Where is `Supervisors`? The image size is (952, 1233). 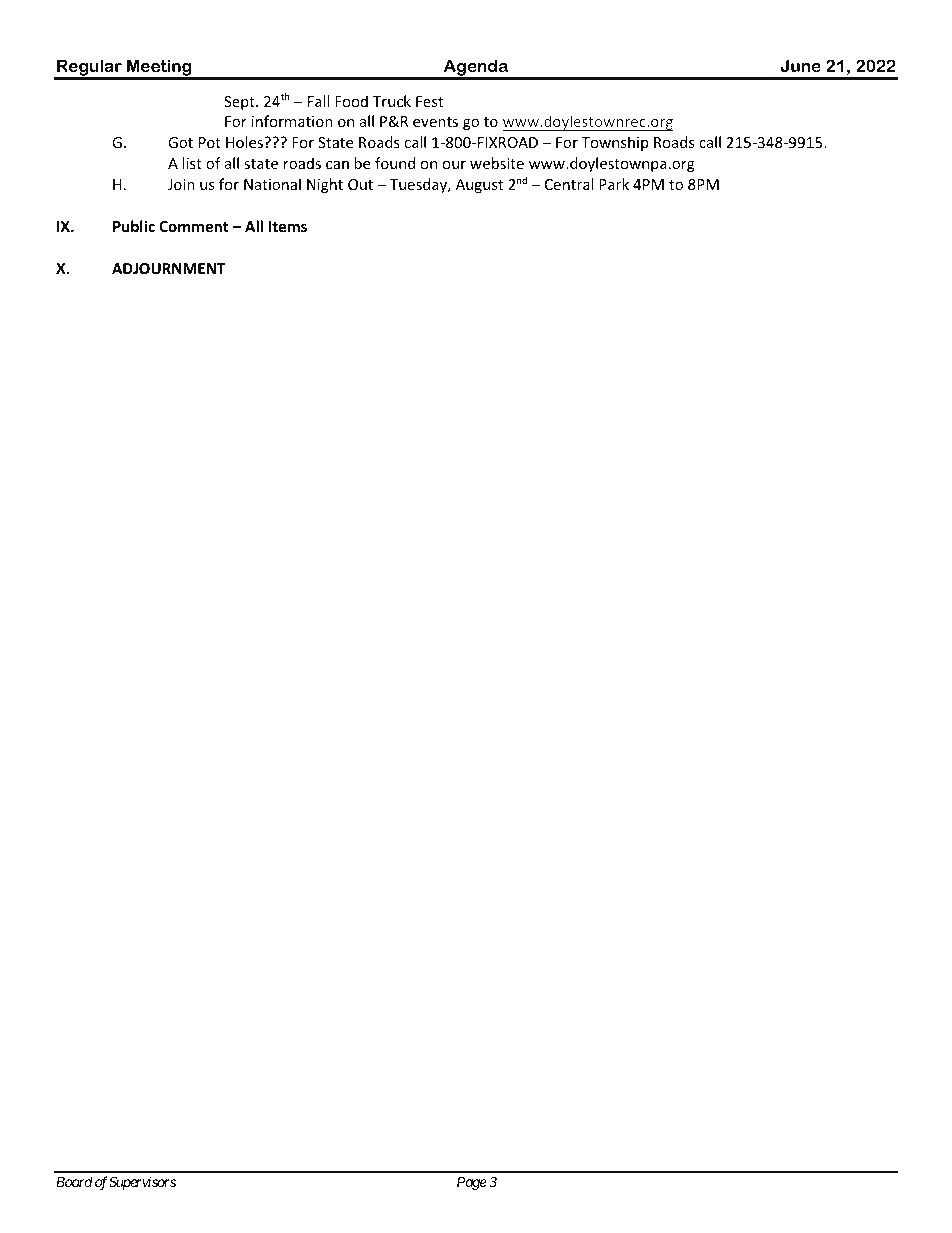 Supervisors is located at coordinates (142, 1183).
